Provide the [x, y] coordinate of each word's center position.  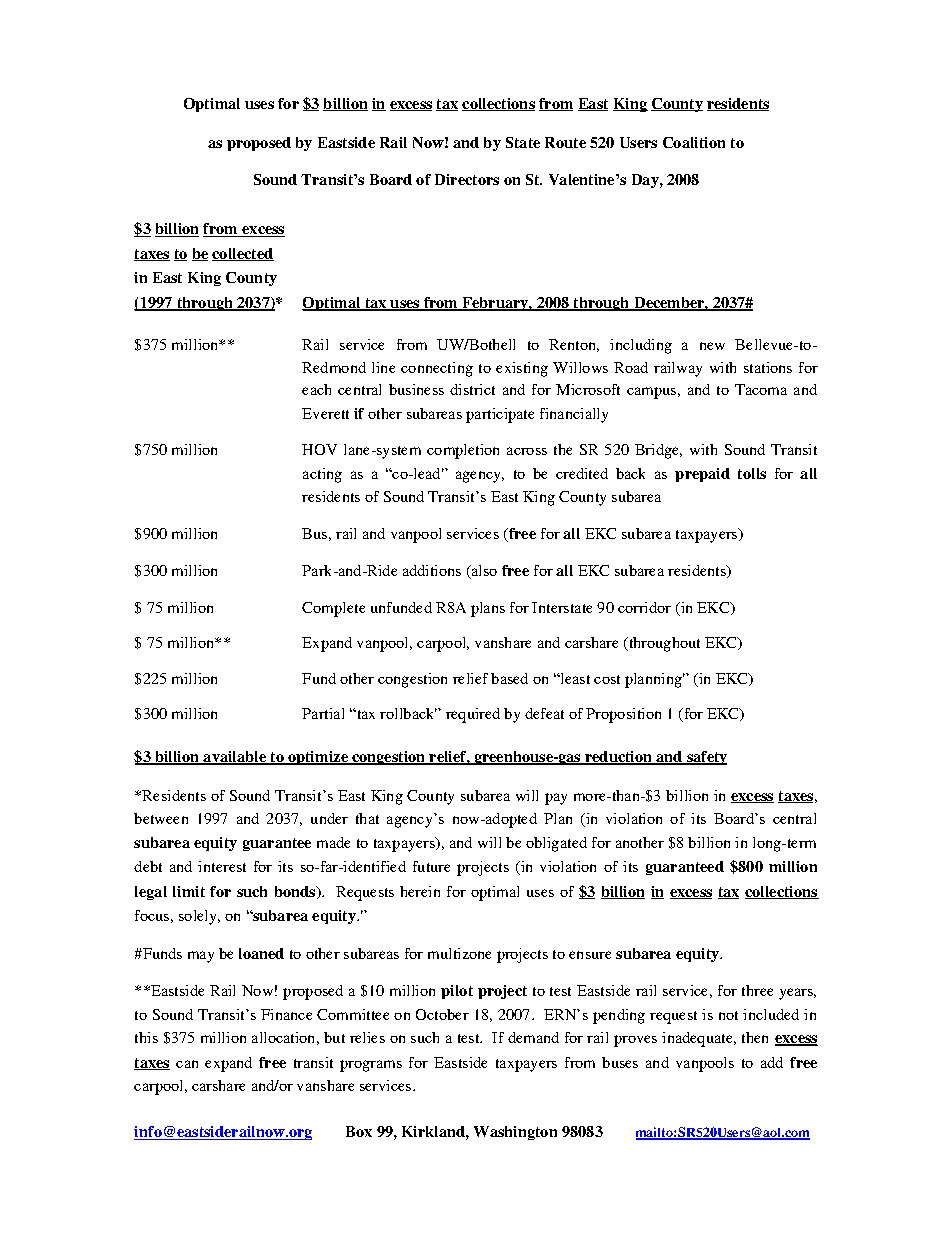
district [472, 389]
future [431, 866]
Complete [333, 609]
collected [243, 254]
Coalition [694, 142]
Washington [515, 1133]
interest [222, 866]
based [509, 678]
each [316, 389]
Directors [467, 179]
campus [651, 393]
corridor [644, 607]
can [187, 1064]
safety [706, 758]
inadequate [698, 1039]
